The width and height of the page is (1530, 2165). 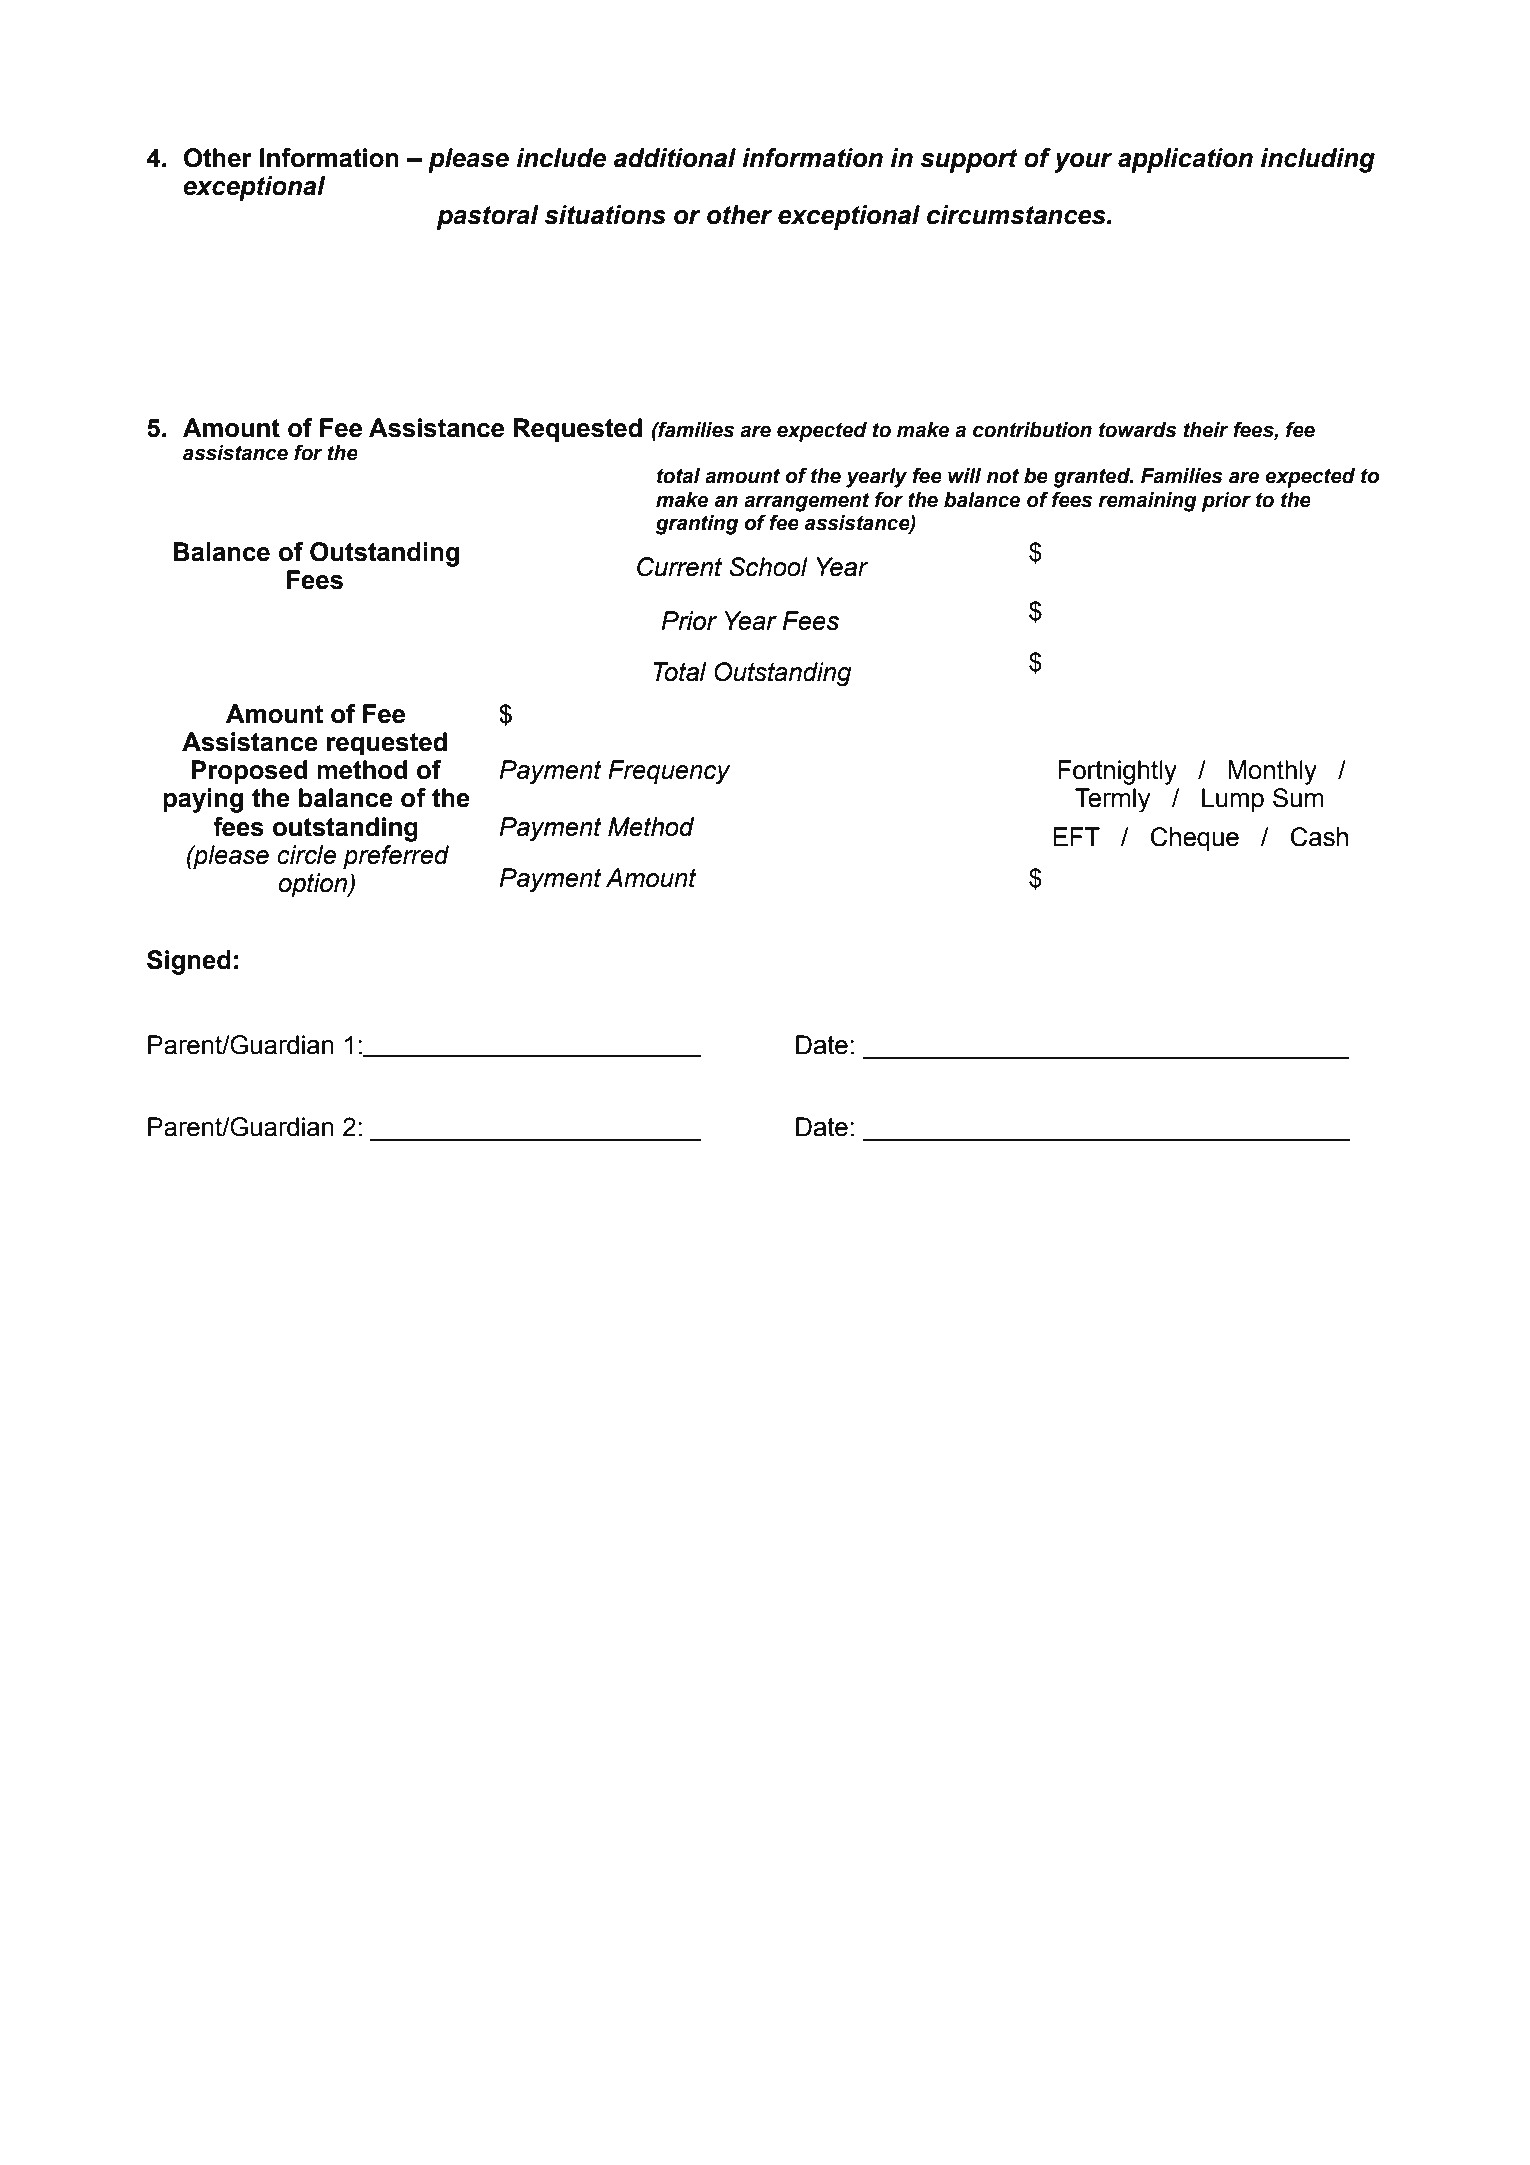 I want to click on application, so click(x=1185, y=160).
